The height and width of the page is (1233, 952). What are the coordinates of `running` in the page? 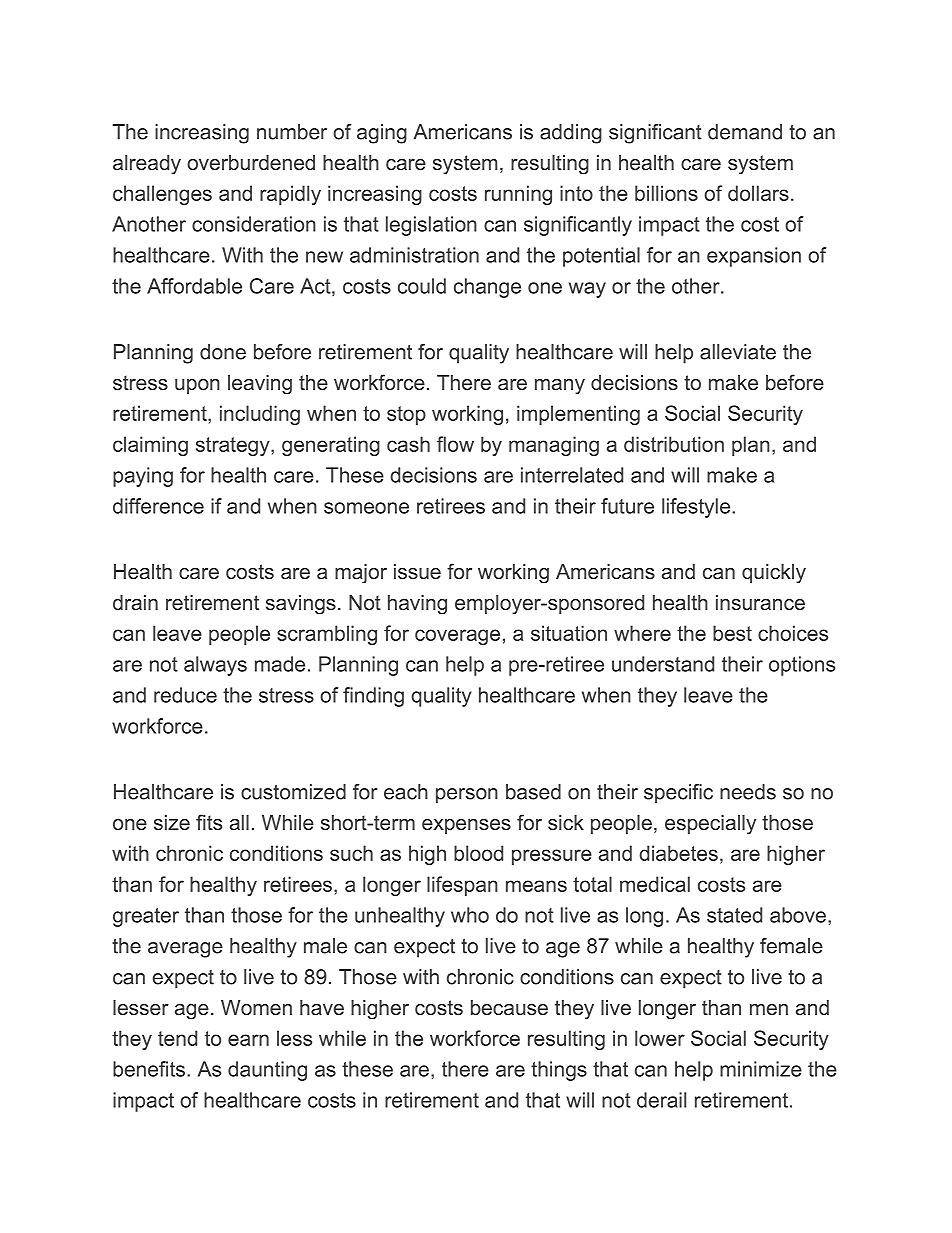 It's located at (518, 195).
